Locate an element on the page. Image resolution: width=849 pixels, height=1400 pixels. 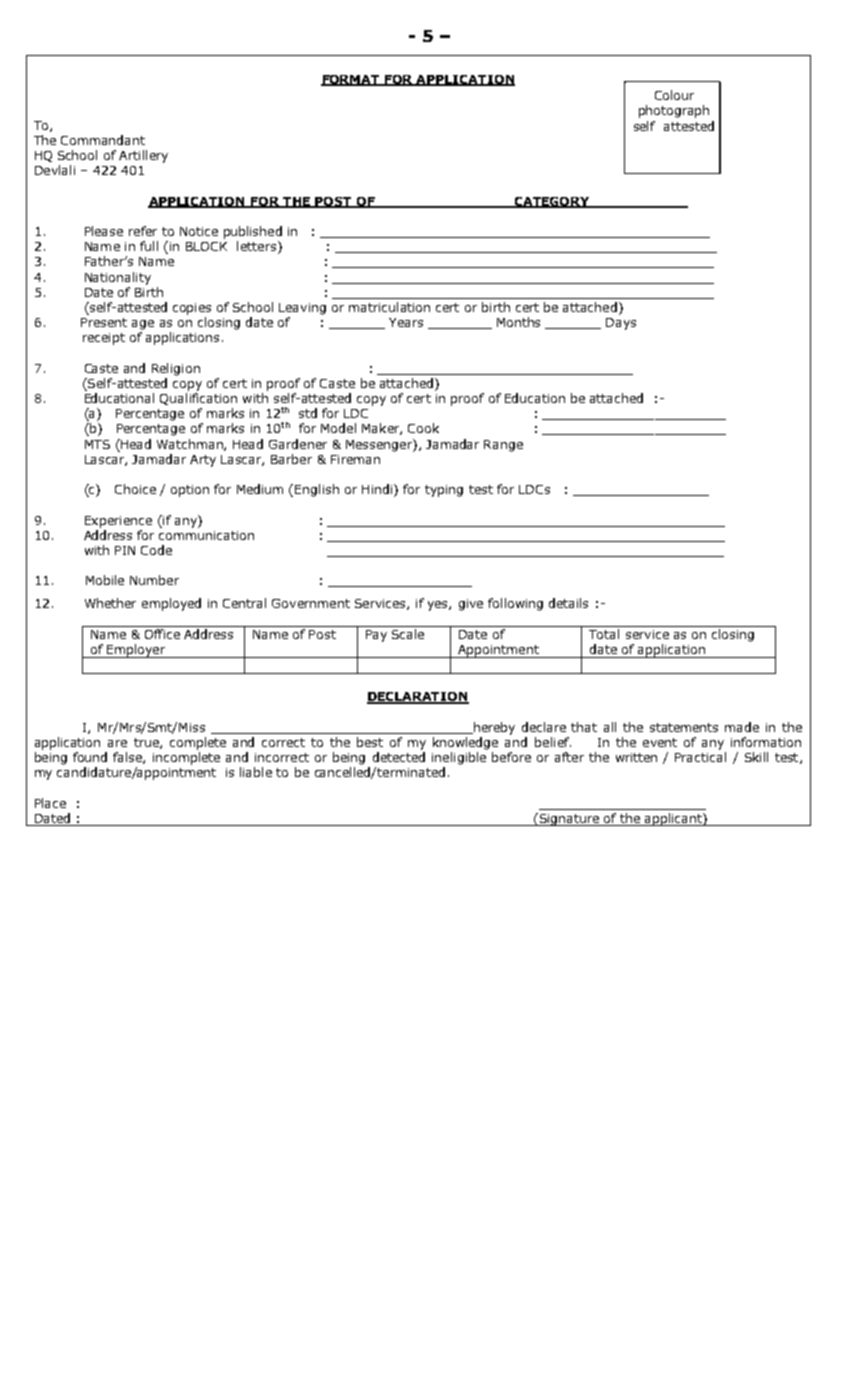
photograph is located at coordinates (674, 111).
